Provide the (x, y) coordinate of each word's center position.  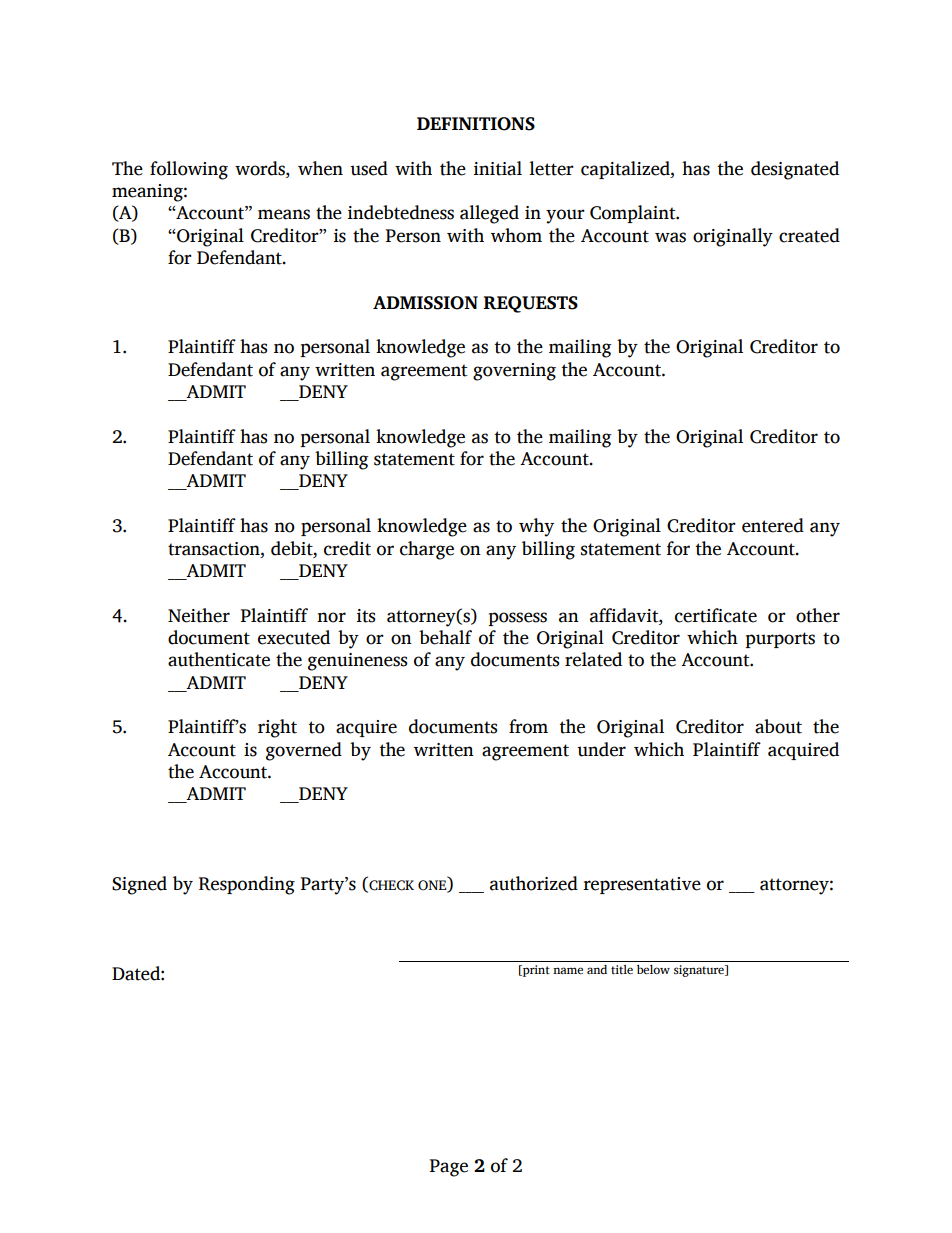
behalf (445, 637)
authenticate (219, 659)
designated (795, 170)
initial (498, 168)
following (189, 170)
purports (780, 640)
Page (449, 1168)
